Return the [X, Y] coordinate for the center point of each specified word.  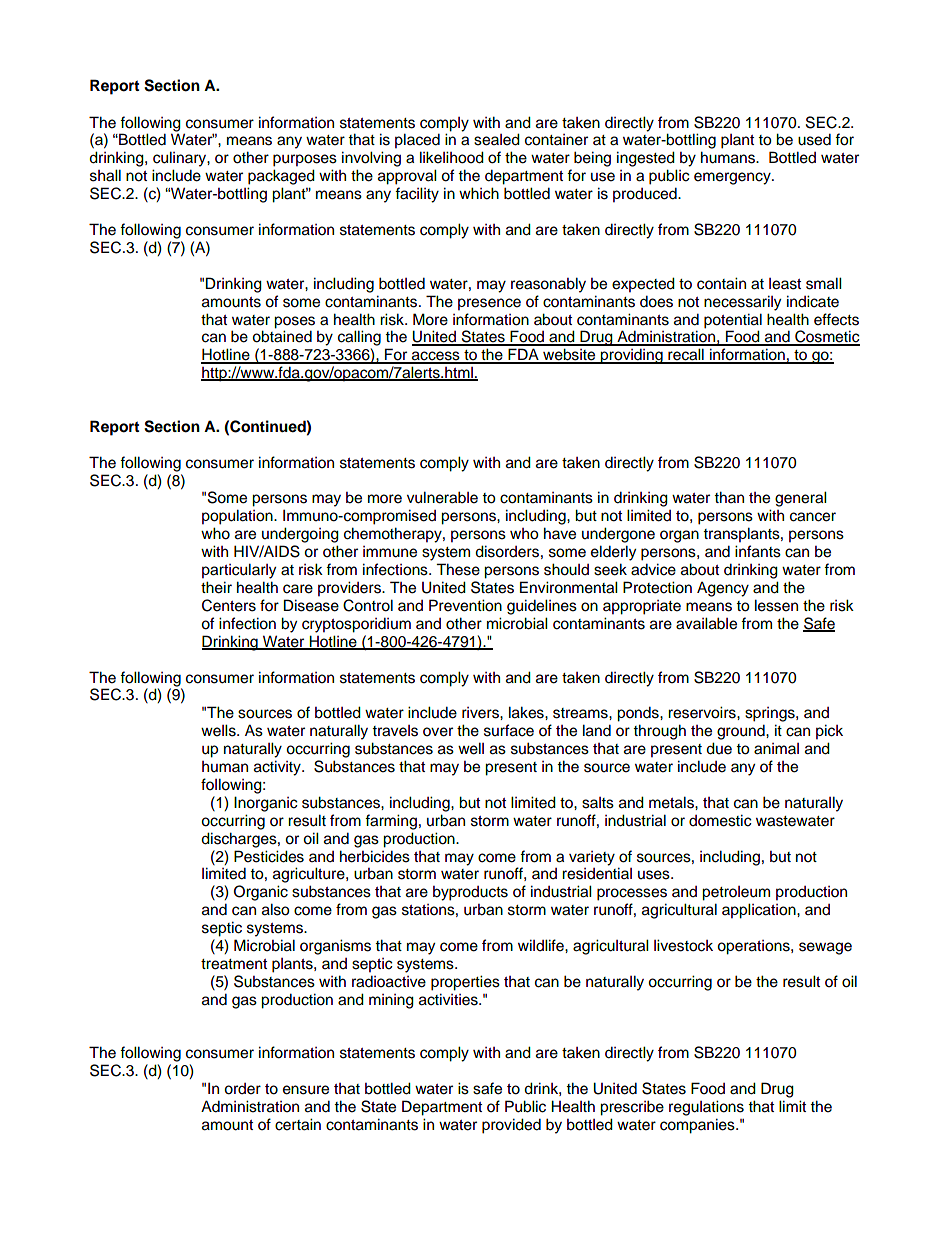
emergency [733, 178]
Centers [229, 605]
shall [105, 175]
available [706, 623]
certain [298, 1124]
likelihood [452, 157]
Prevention [465, 605]
